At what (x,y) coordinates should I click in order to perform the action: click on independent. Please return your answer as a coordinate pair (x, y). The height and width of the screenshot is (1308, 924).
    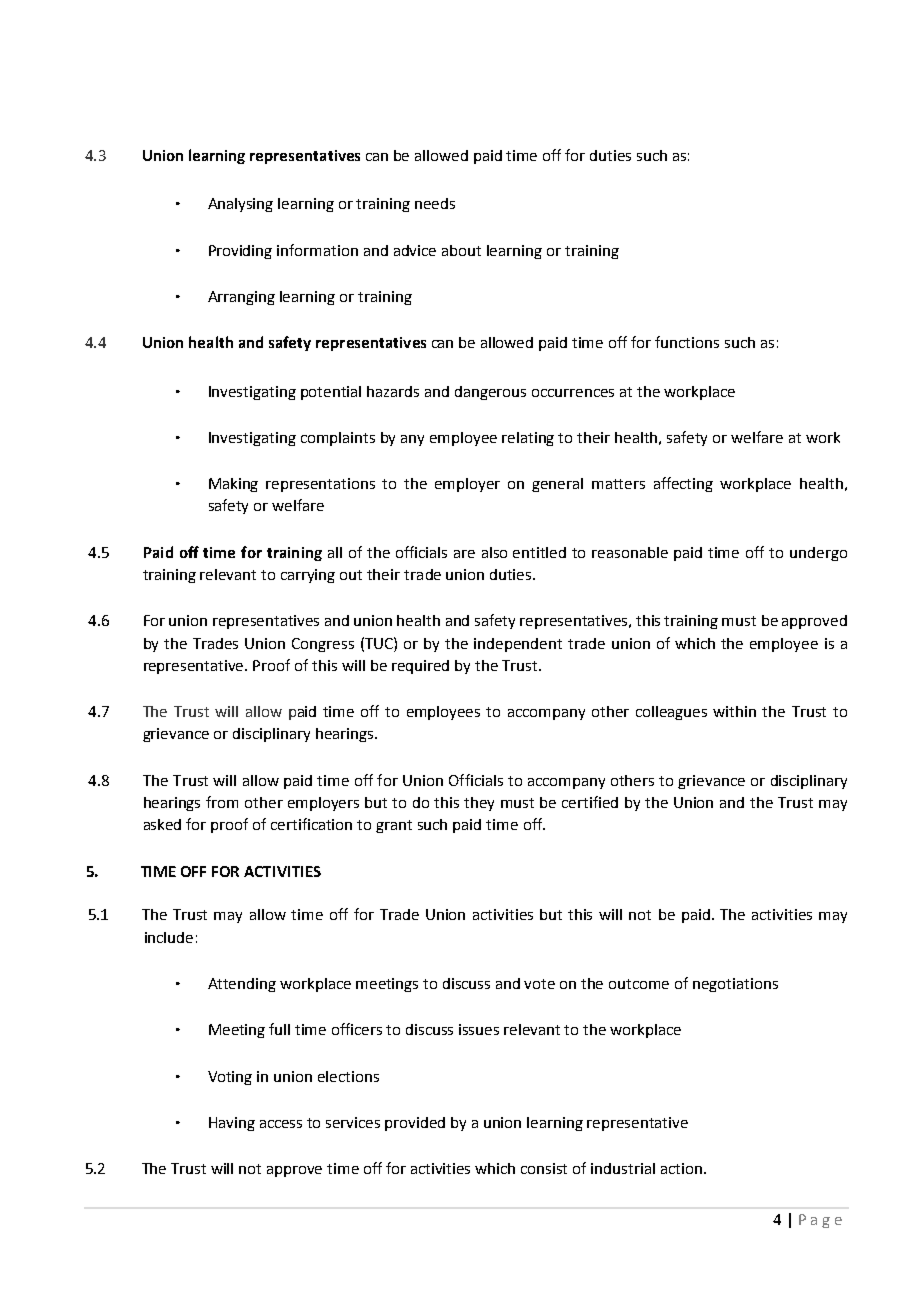
    Looking at the image, I should click on (518, 645).
